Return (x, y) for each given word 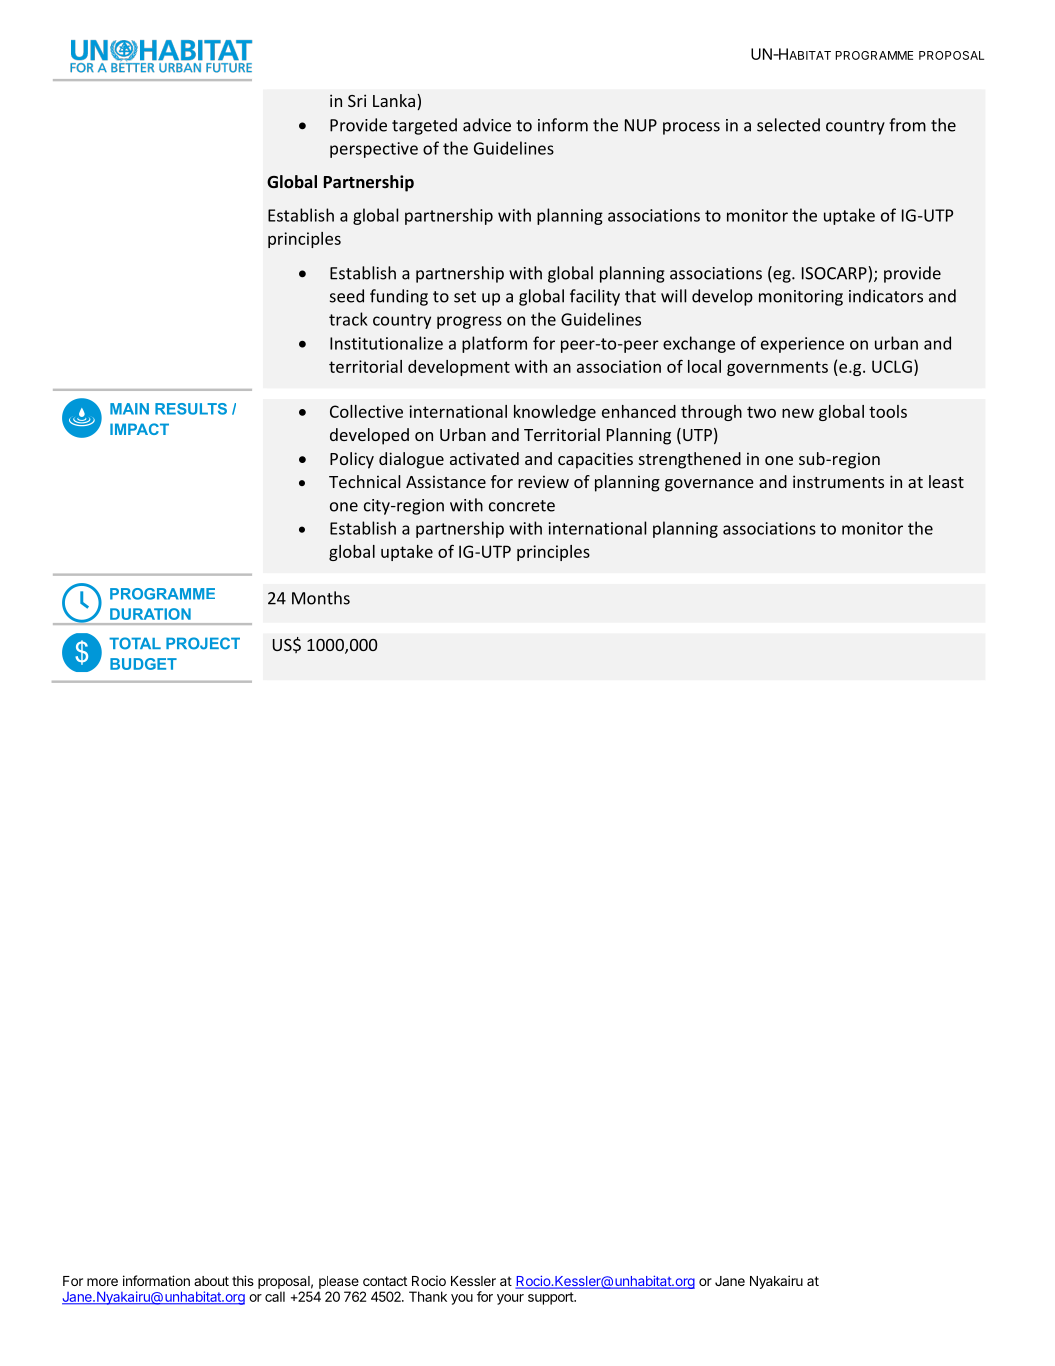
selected (788, 125)
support (551, 1298)
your (510, 1299)
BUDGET (143, 664)
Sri (357, 100)
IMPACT (139, 429)
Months (321, 598)
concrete (522, 506)
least (946, 481)
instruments (838, 481)
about (211, 1281)
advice (487, 125)
